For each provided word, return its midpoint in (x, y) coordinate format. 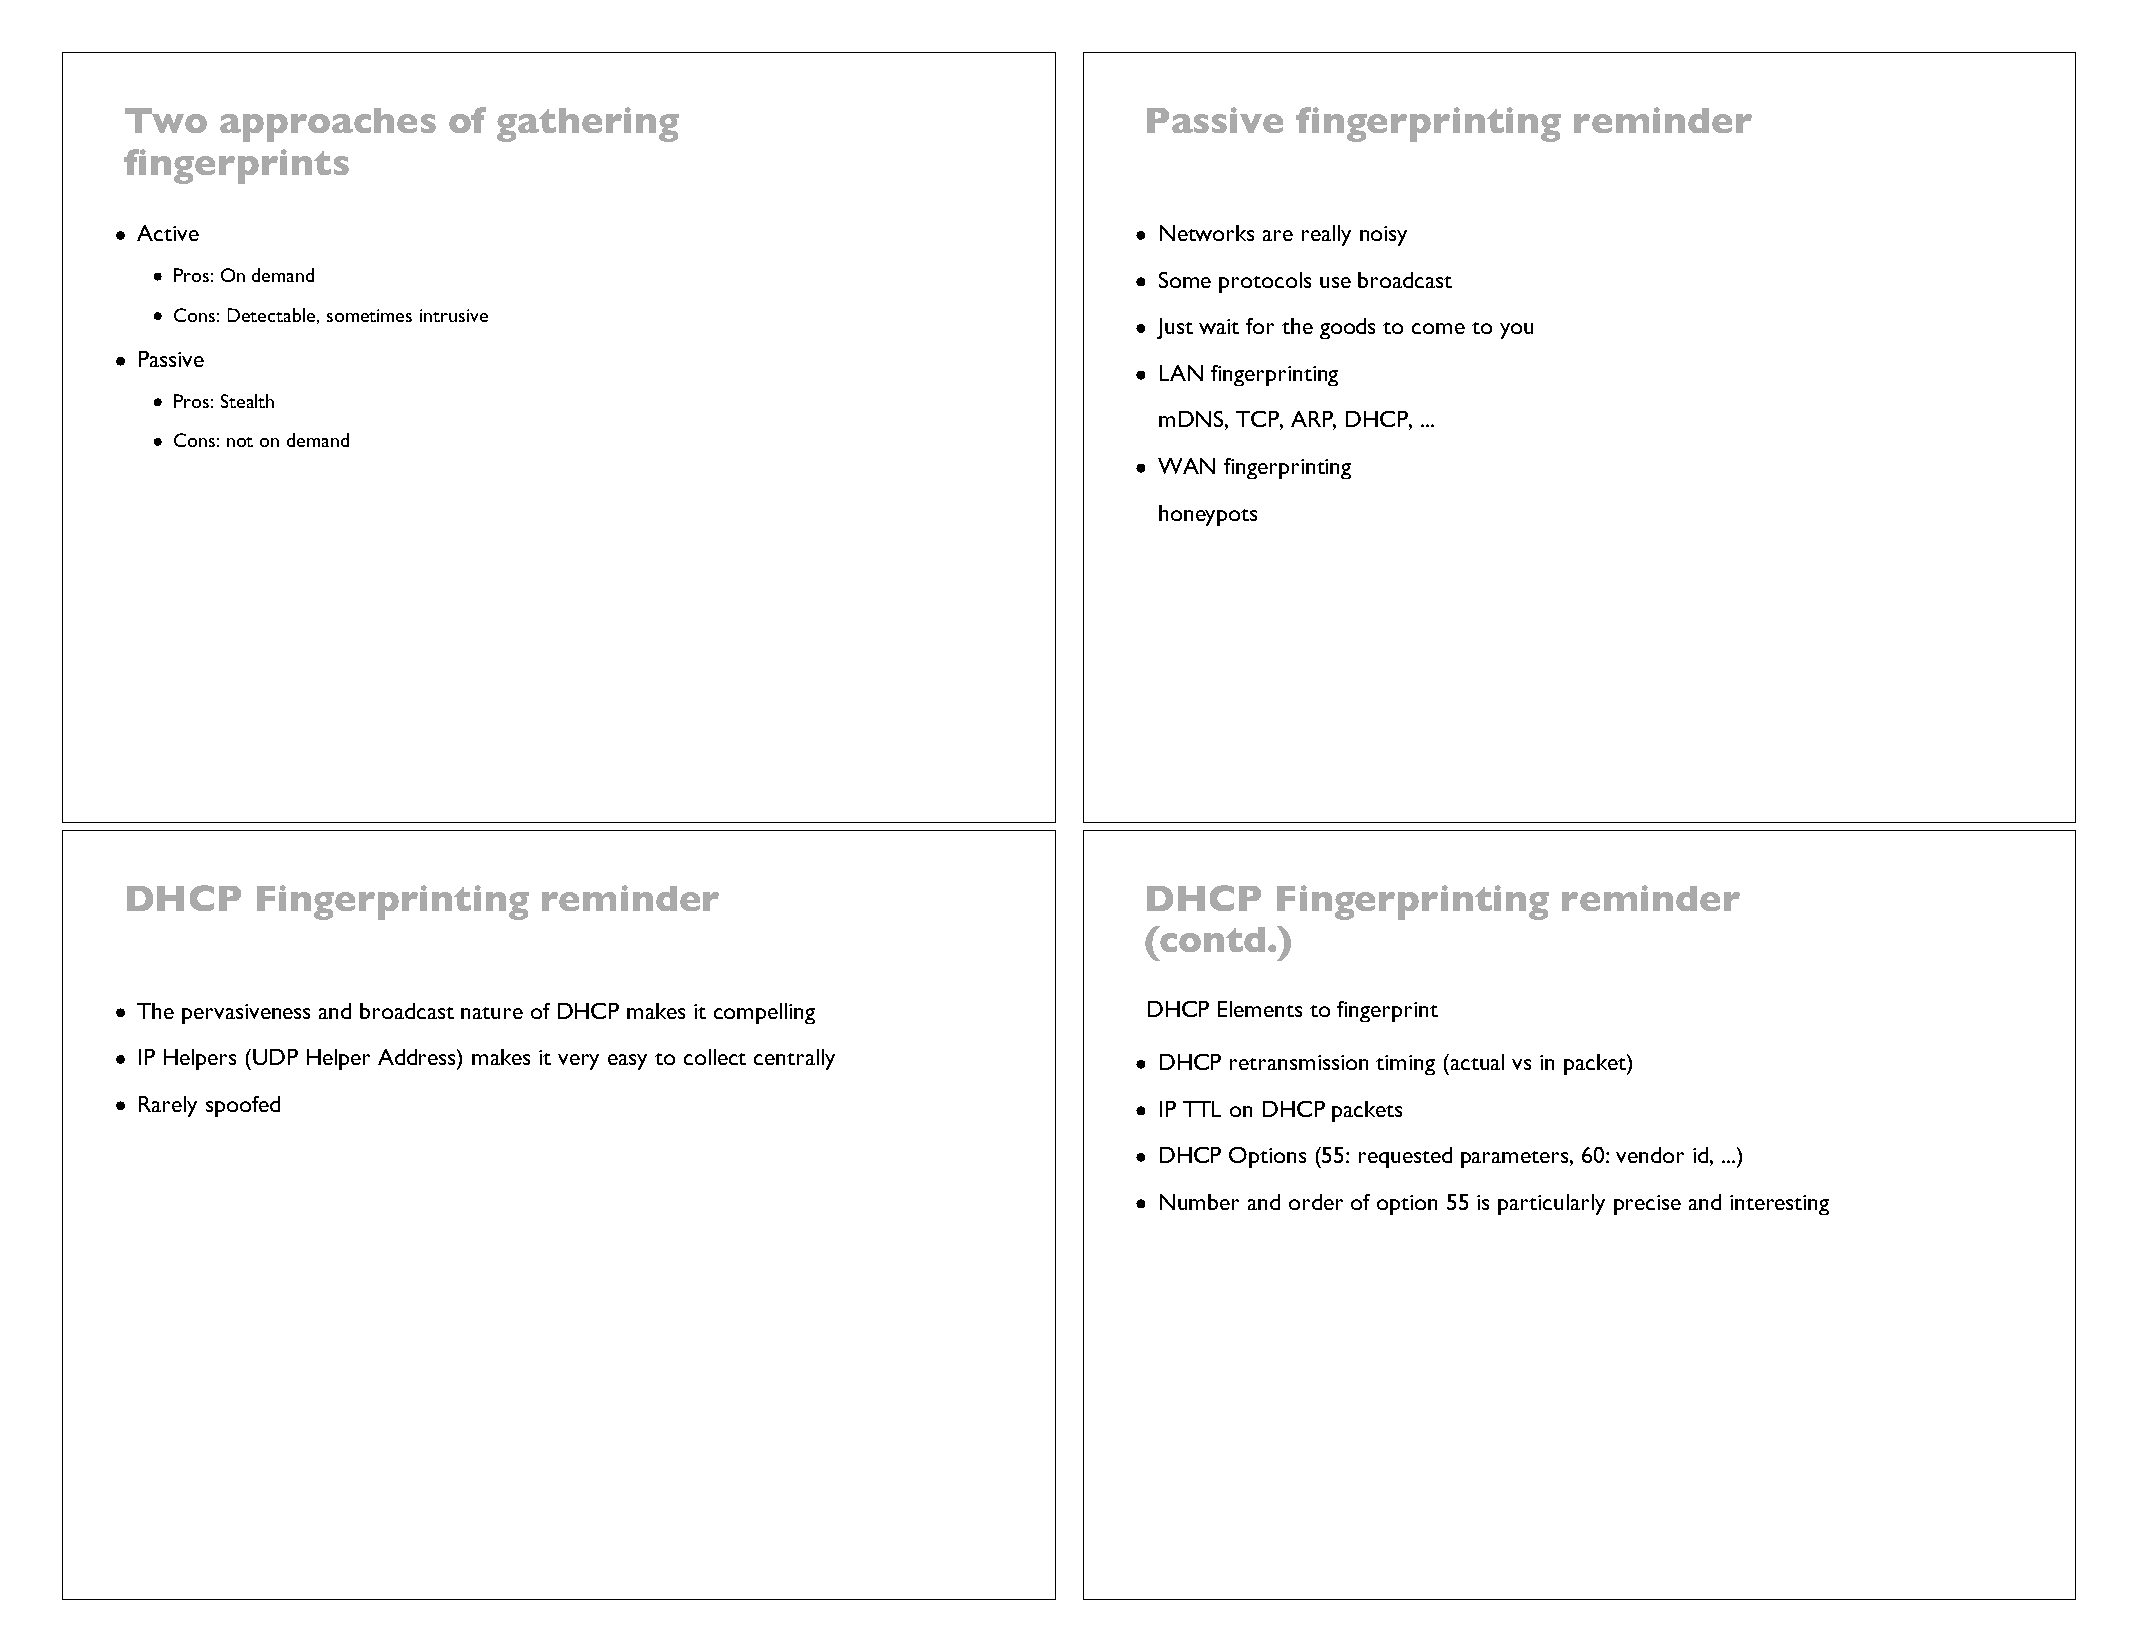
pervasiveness (246, 1014)
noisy (1383, 236)
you (1516, 331)
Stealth (247, 401)
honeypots (1208, 515)
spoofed (243, 1106)
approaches (328, 125)
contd (1211, 939)
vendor (1650, 1155)
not (240, 442)
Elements (1260, 1009)
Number (1199, 1202)
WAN (1186, 466)
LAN (1181, 373)
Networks (1207, 233)
